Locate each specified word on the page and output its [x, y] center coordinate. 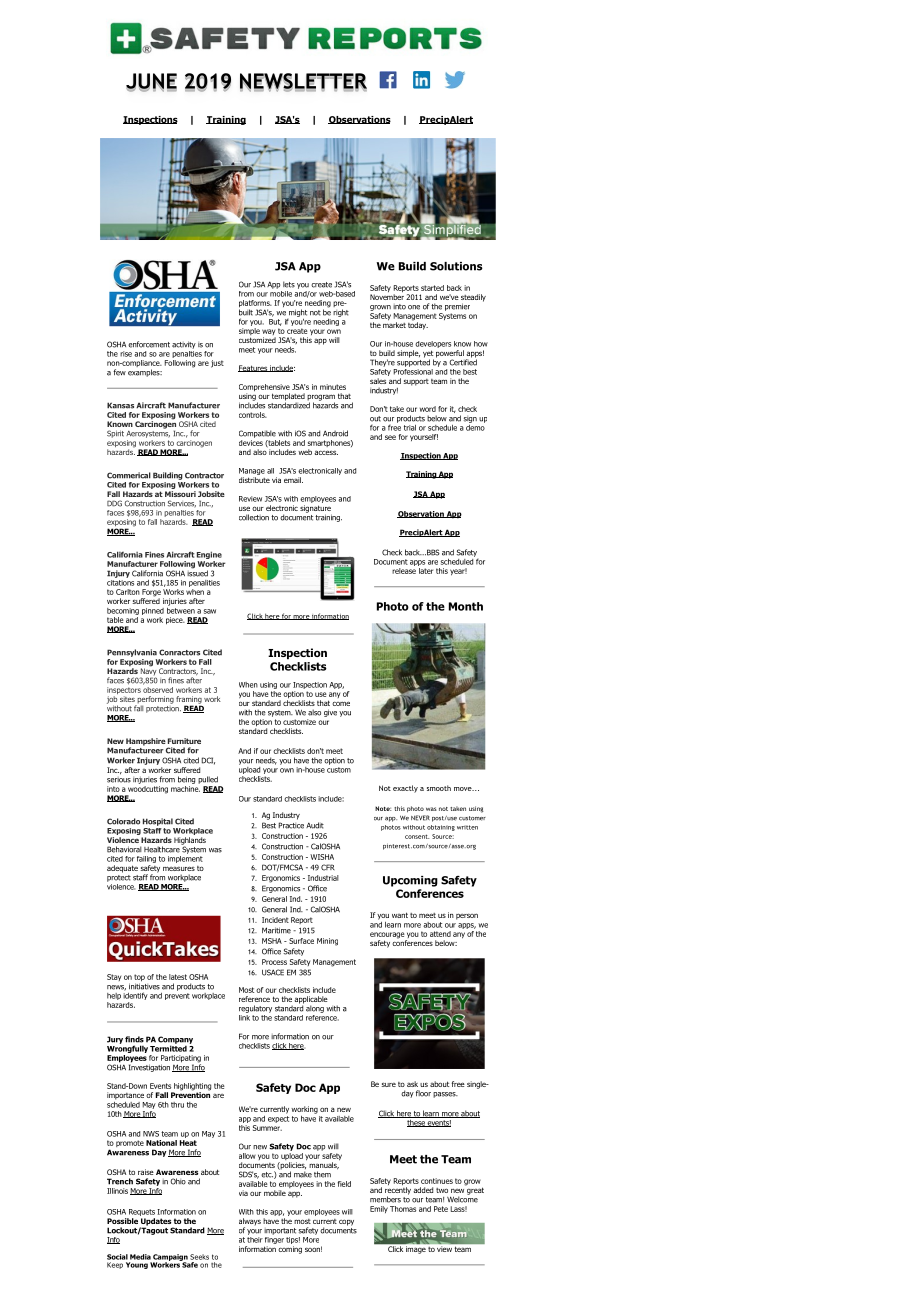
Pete [441, 1209]
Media [140, 1257]
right [341, 313]
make [303, 1174]
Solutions [456, 266]
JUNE [151, 83]
